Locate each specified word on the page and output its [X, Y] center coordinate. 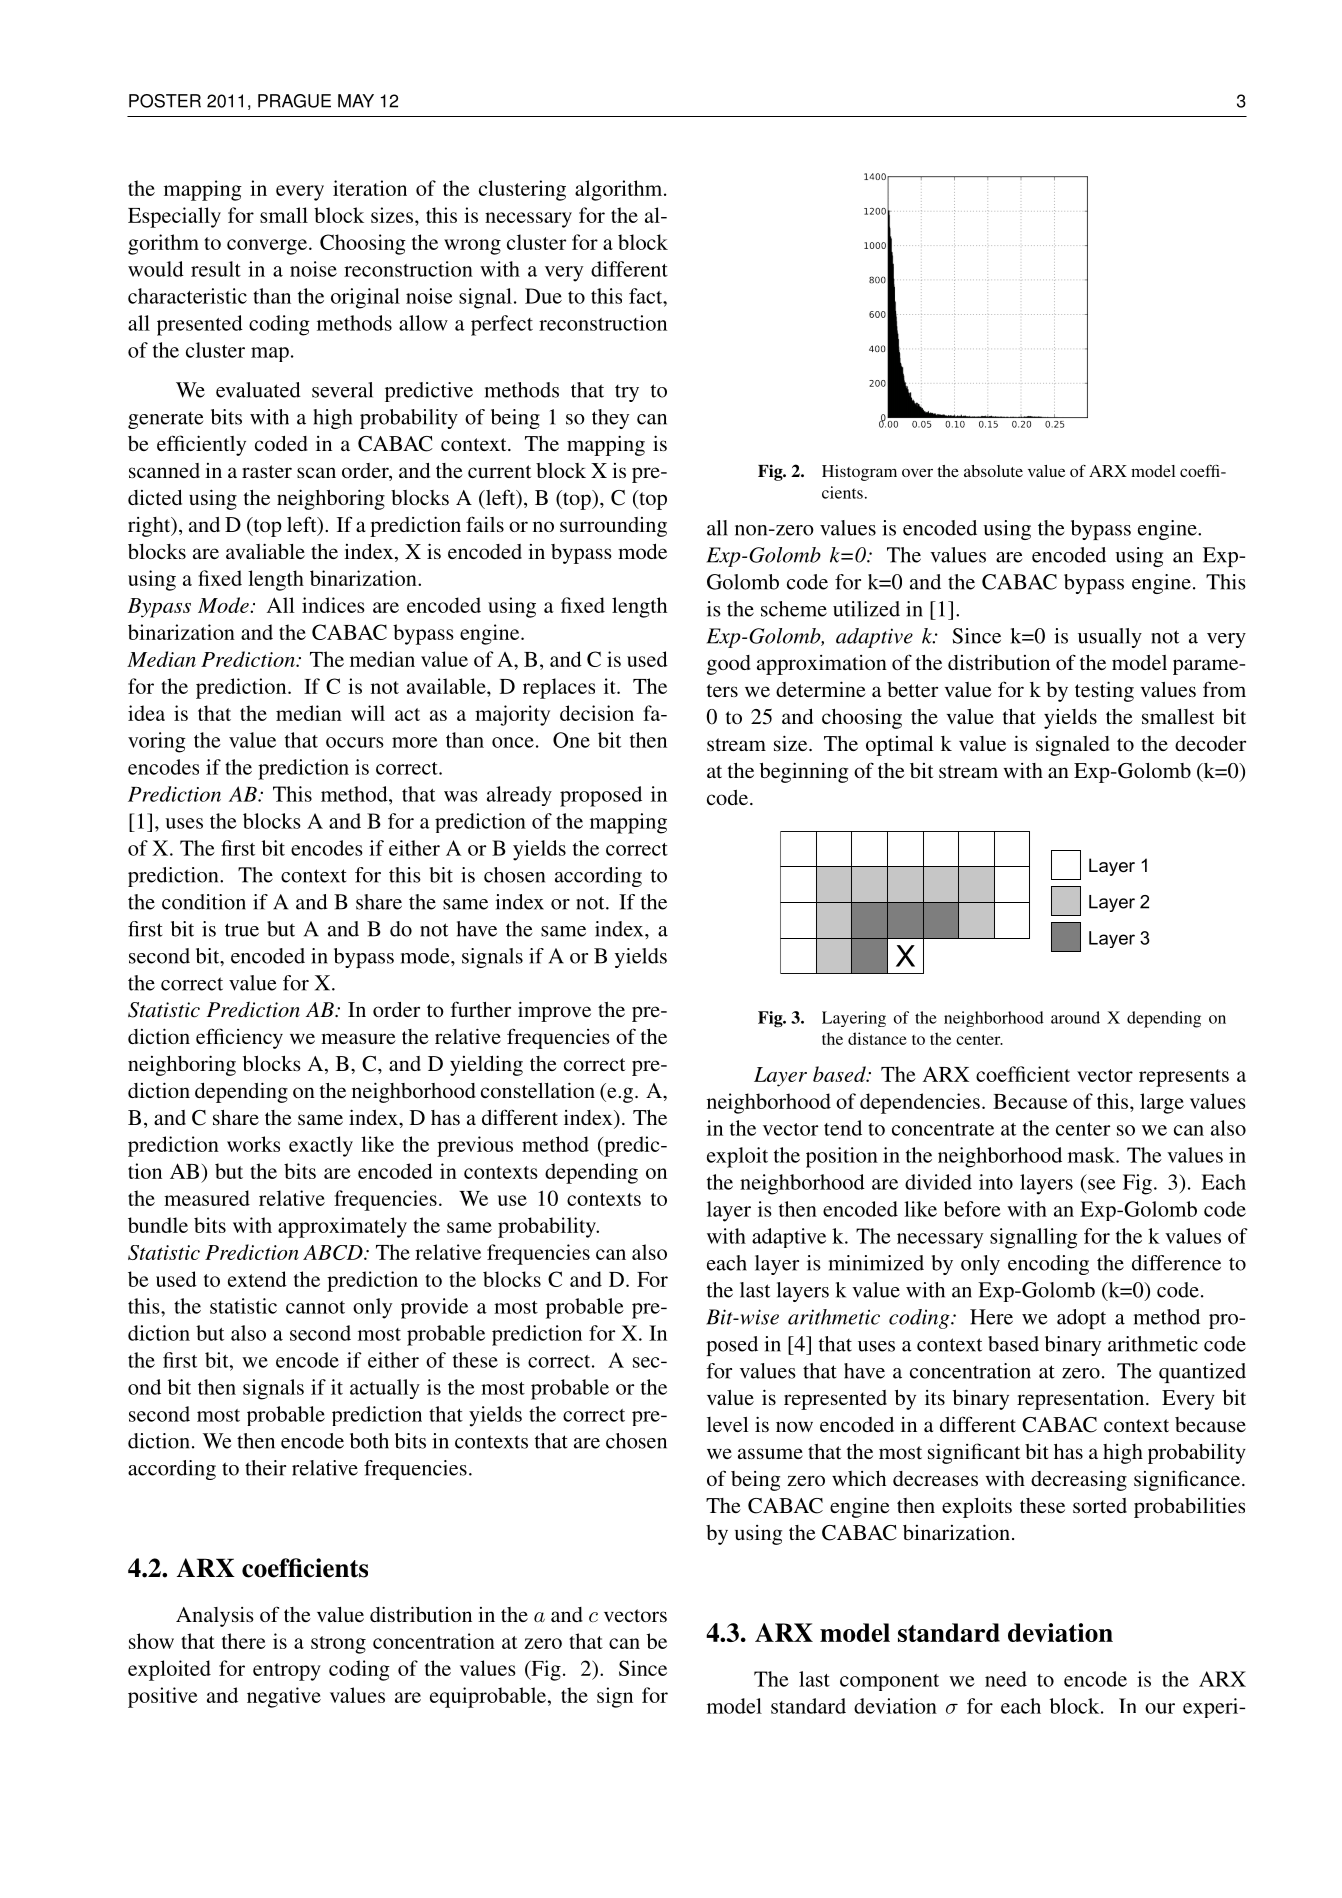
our [1160, 1708]
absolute [993, 471]
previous [475, 1146]
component [889, 1682]
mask [1092, 1155]
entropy [287, 1672]
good [729, 665]
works [253, 1144]
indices [333, 605]
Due [543, 296]
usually [1110, 638]
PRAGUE [294, 101]
